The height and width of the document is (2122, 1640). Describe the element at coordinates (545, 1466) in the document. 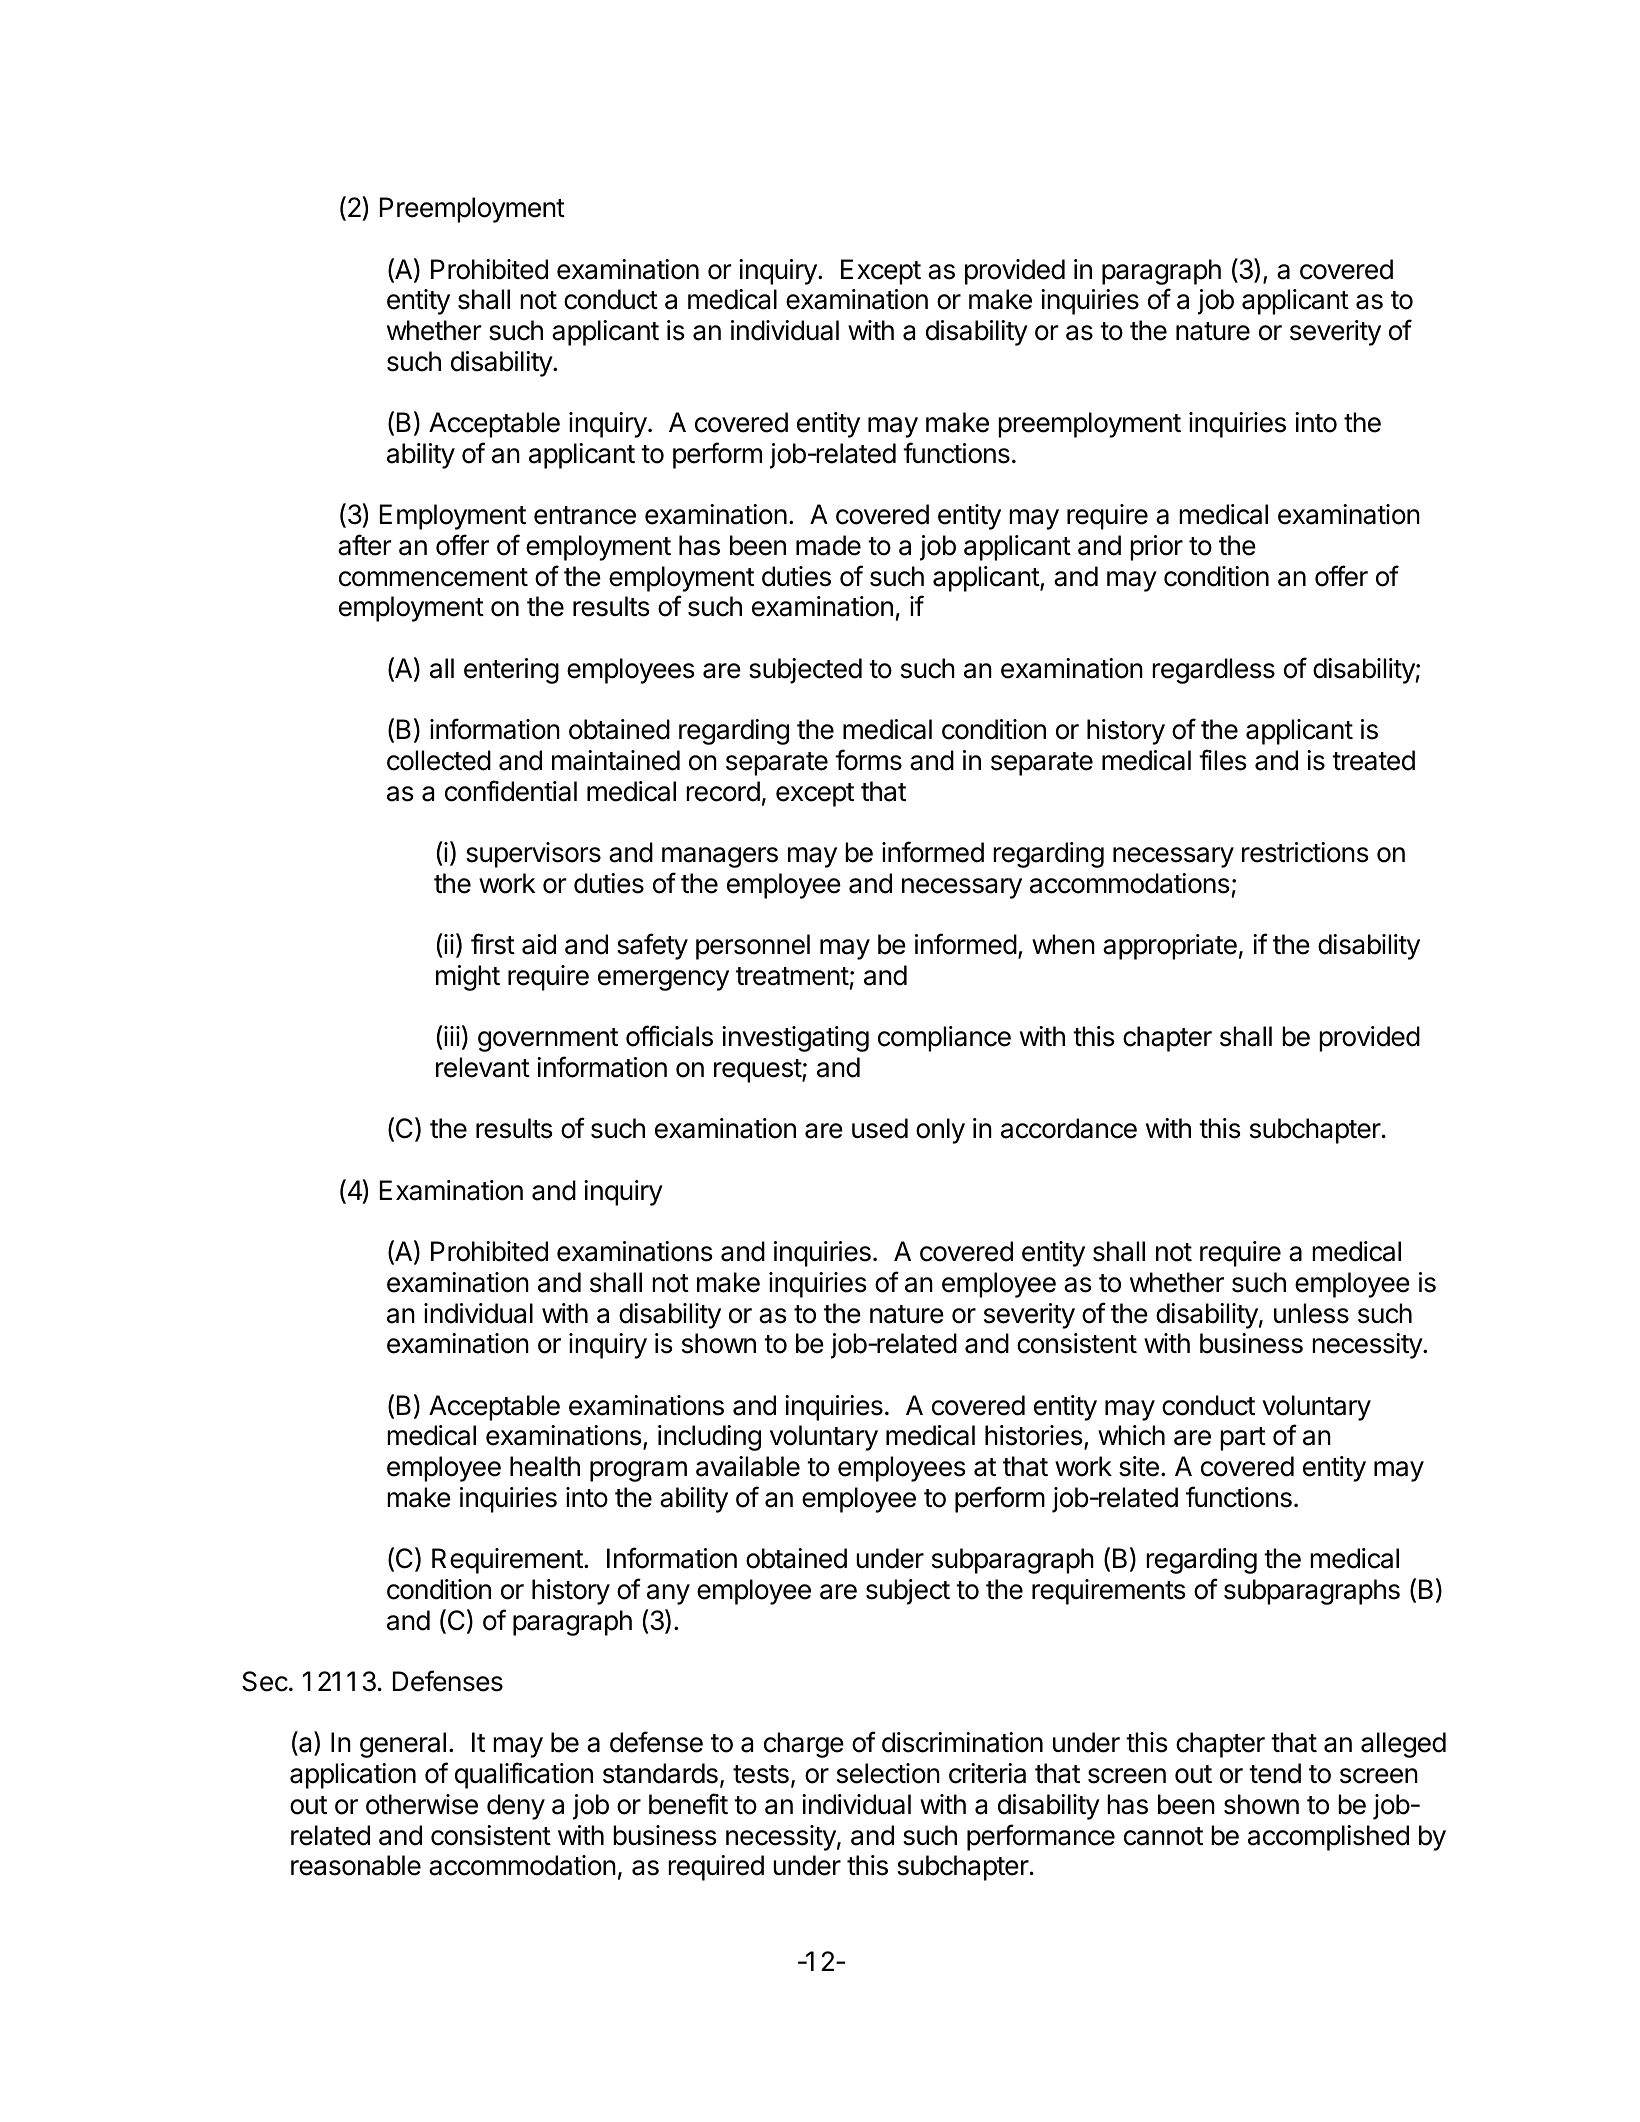

I see `health` at that location.
